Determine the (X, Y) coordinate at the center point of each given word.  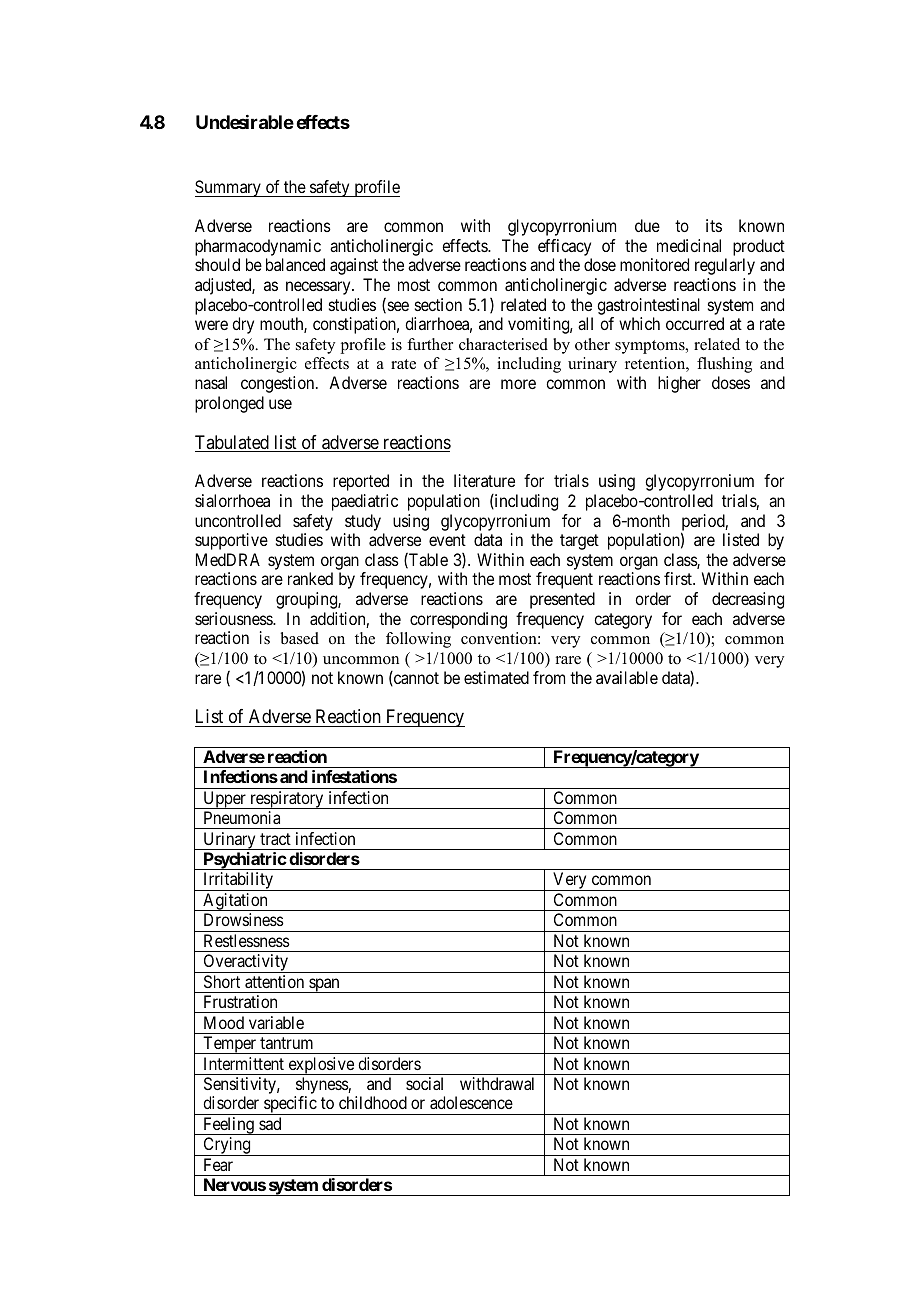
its (714, 225)
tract (275, 839)
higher (679, 384)
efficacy (564, 247)
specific (290, 1105)
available (627, 677)
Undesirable (245, 122)
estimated (496, 677)
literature (484, 480)
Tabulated (233, 443)
